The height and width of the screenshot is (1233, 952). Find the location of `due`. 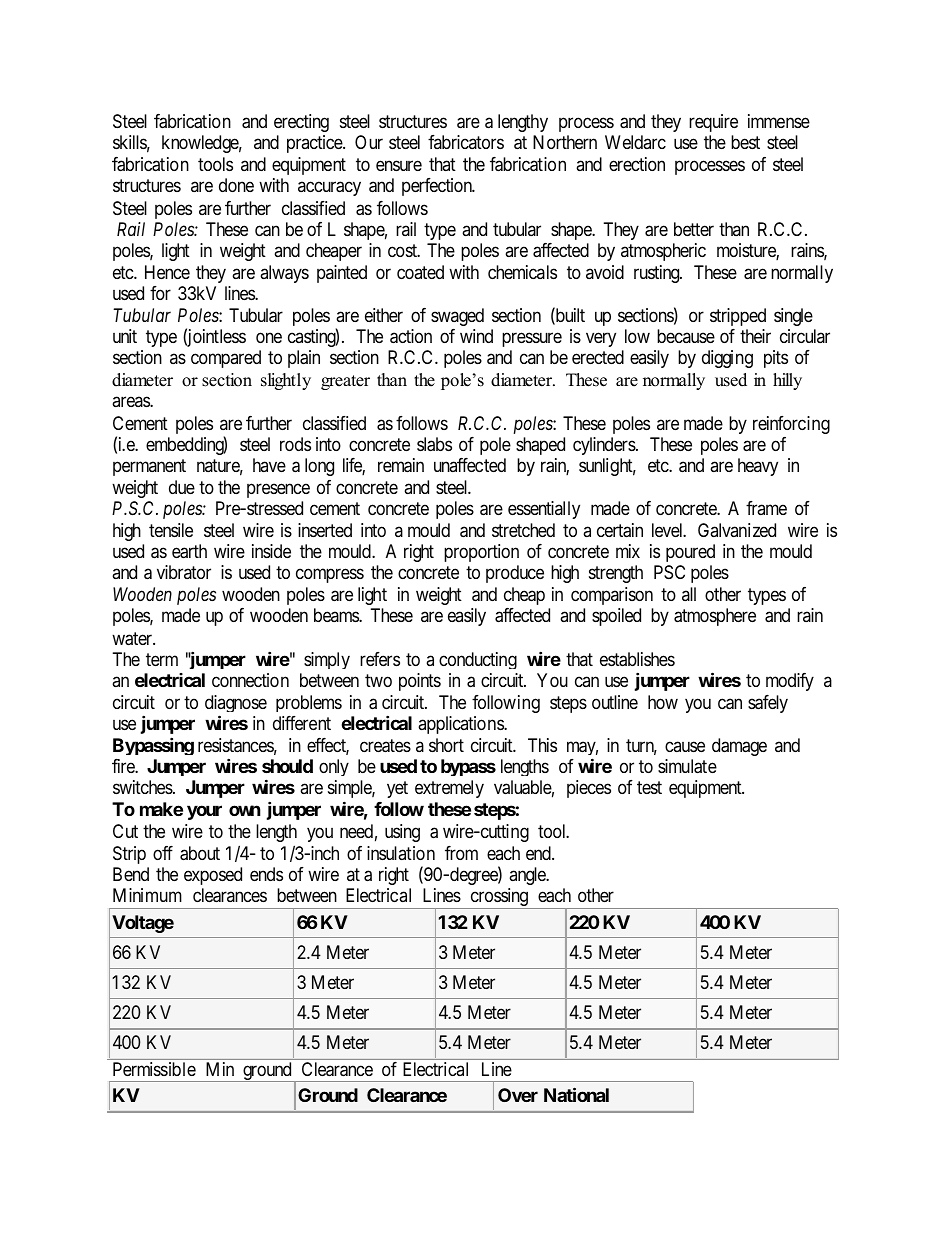

due is located at coordinates (182, 487).
